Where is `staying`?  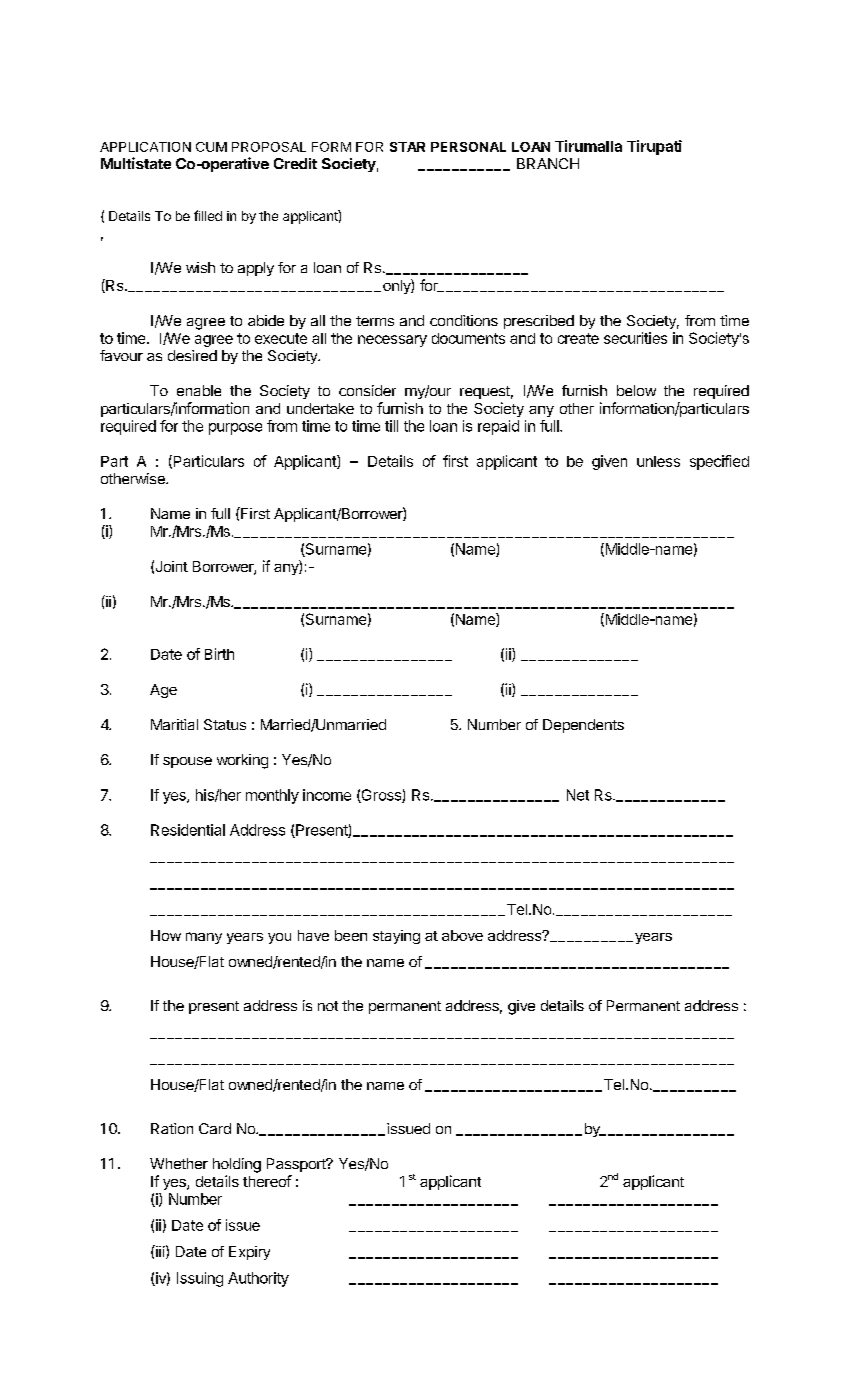 staying is located at coordinates (396, 937).
